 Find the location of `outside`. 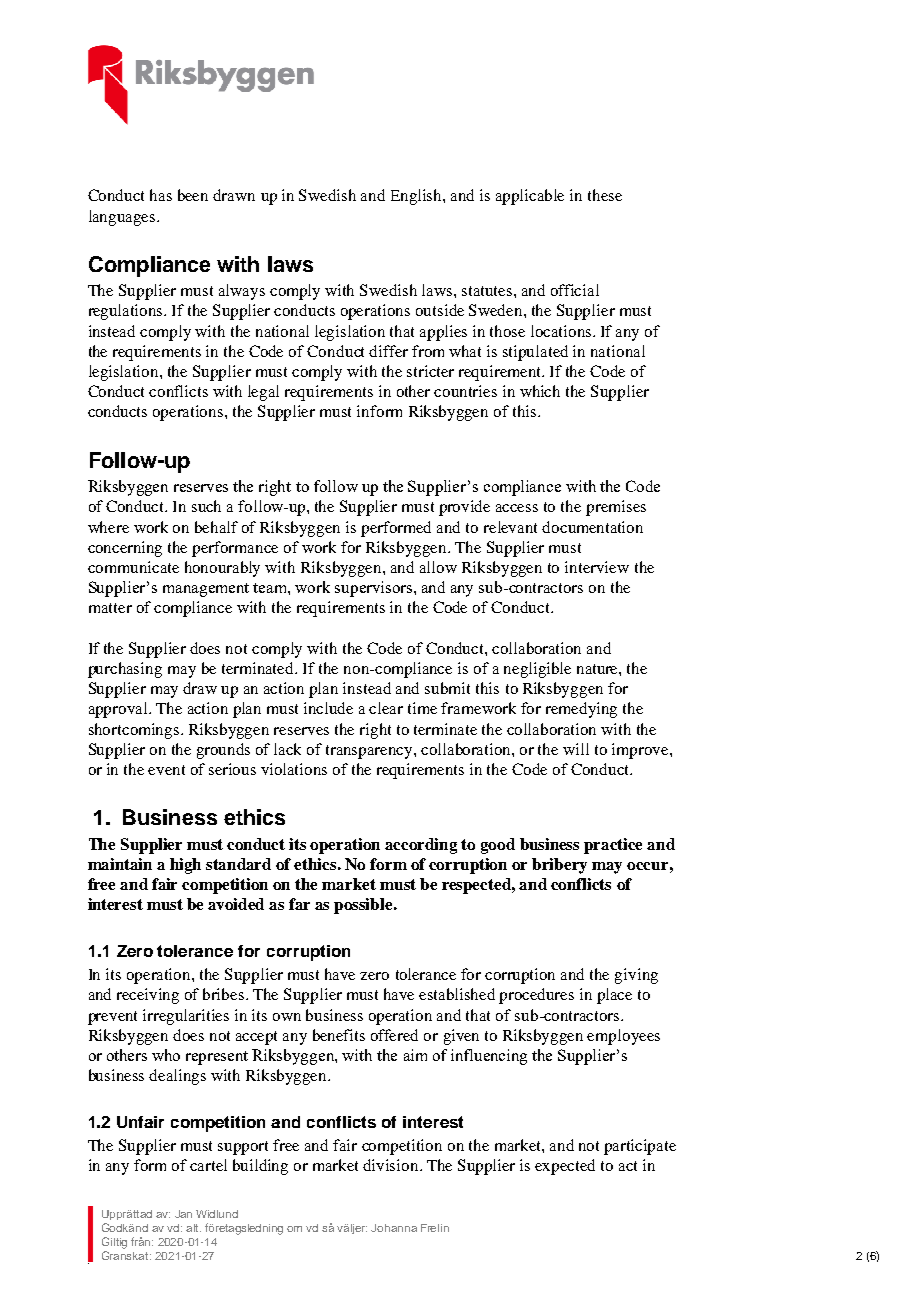

outside is located at coordinates (440, 310).
